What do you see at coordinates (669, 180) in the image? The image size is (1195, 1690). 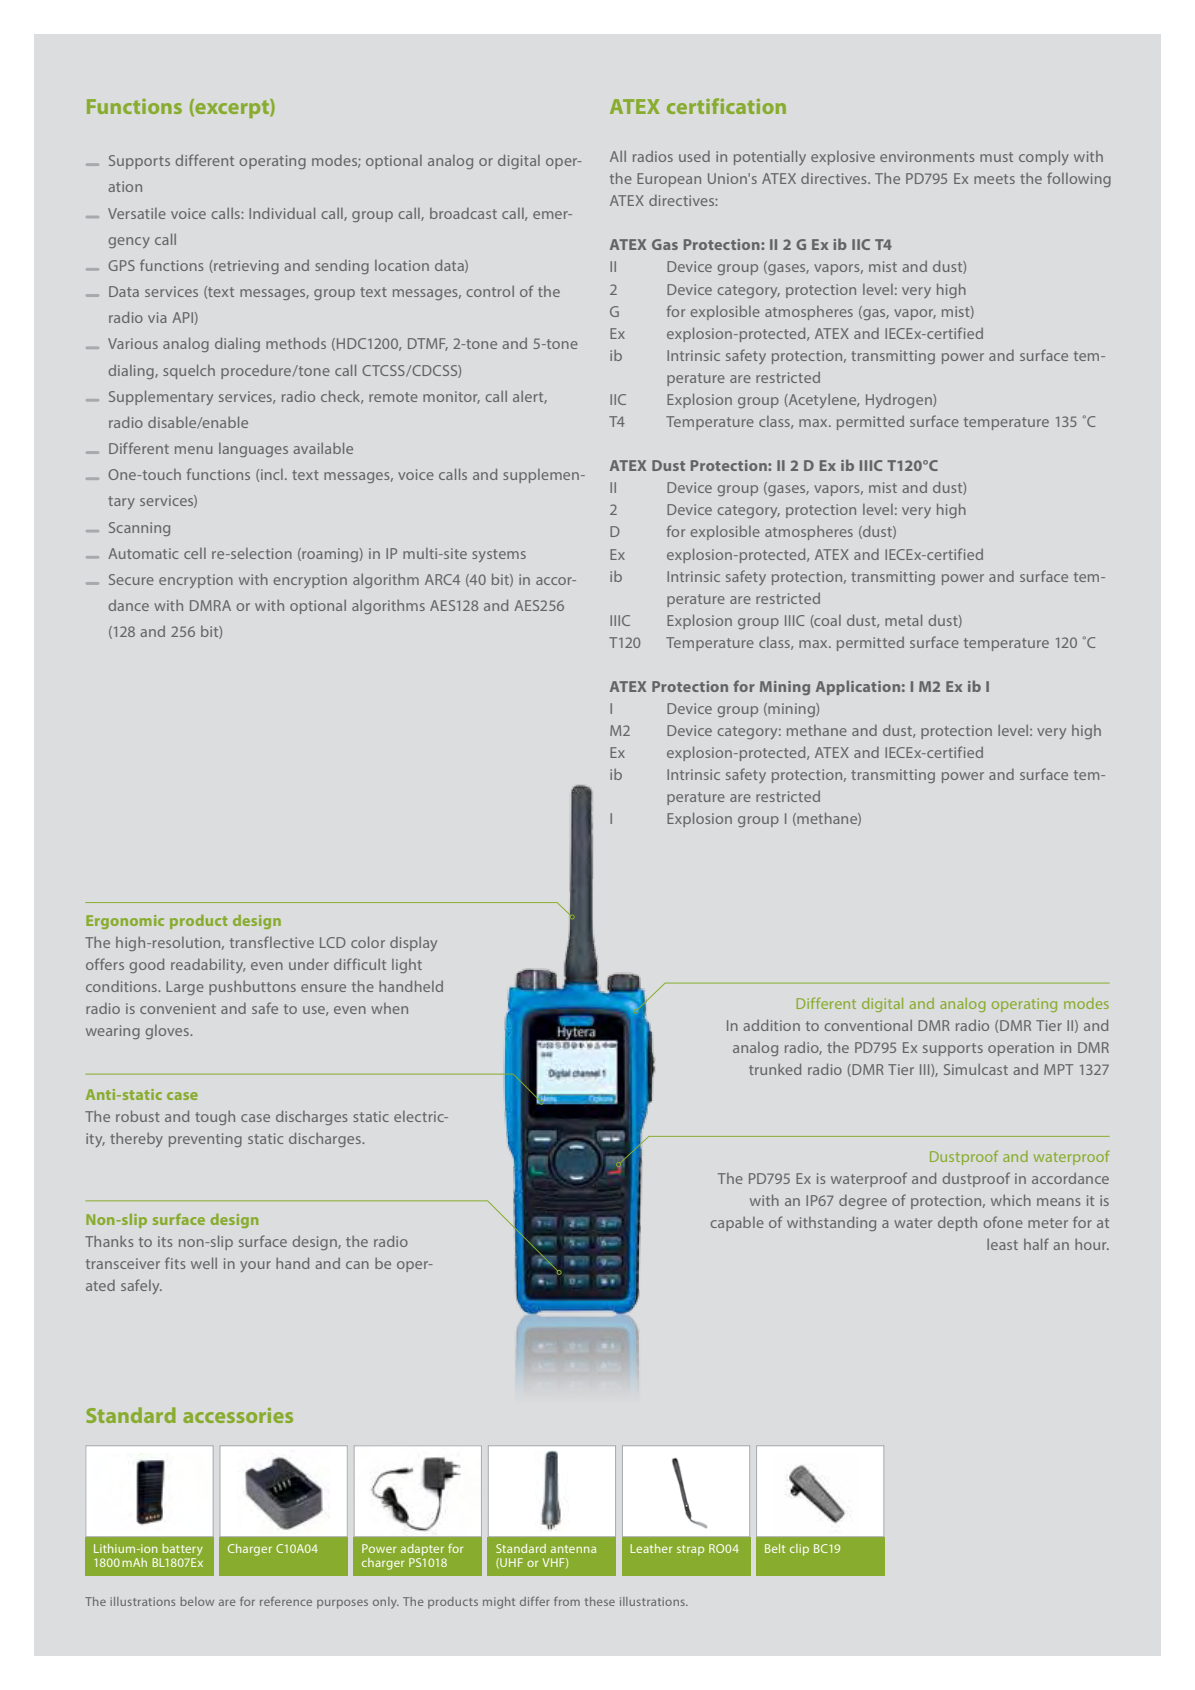 I see `European` at bounding box center [669, 180].
